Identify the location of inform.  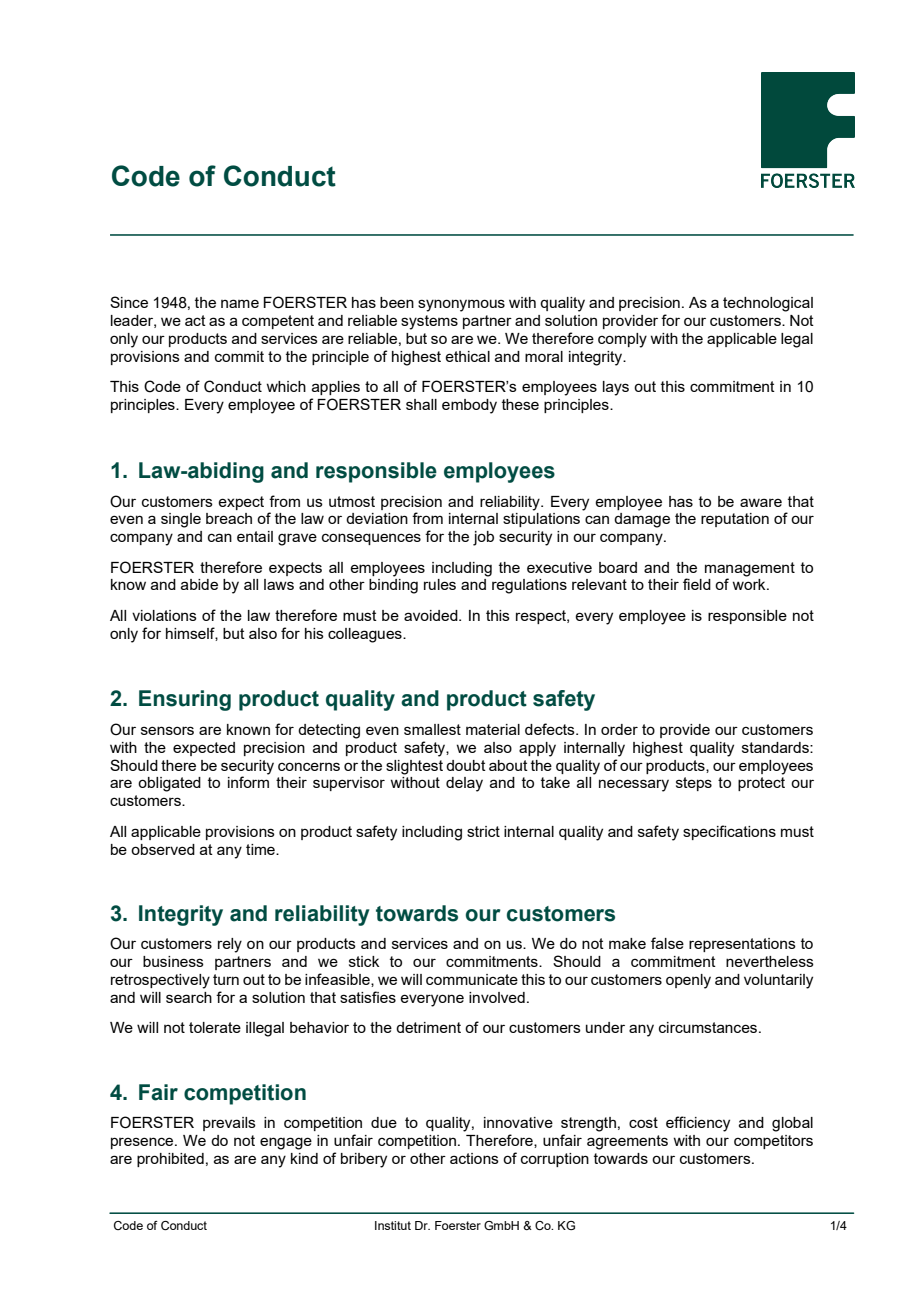
(248, 782).
